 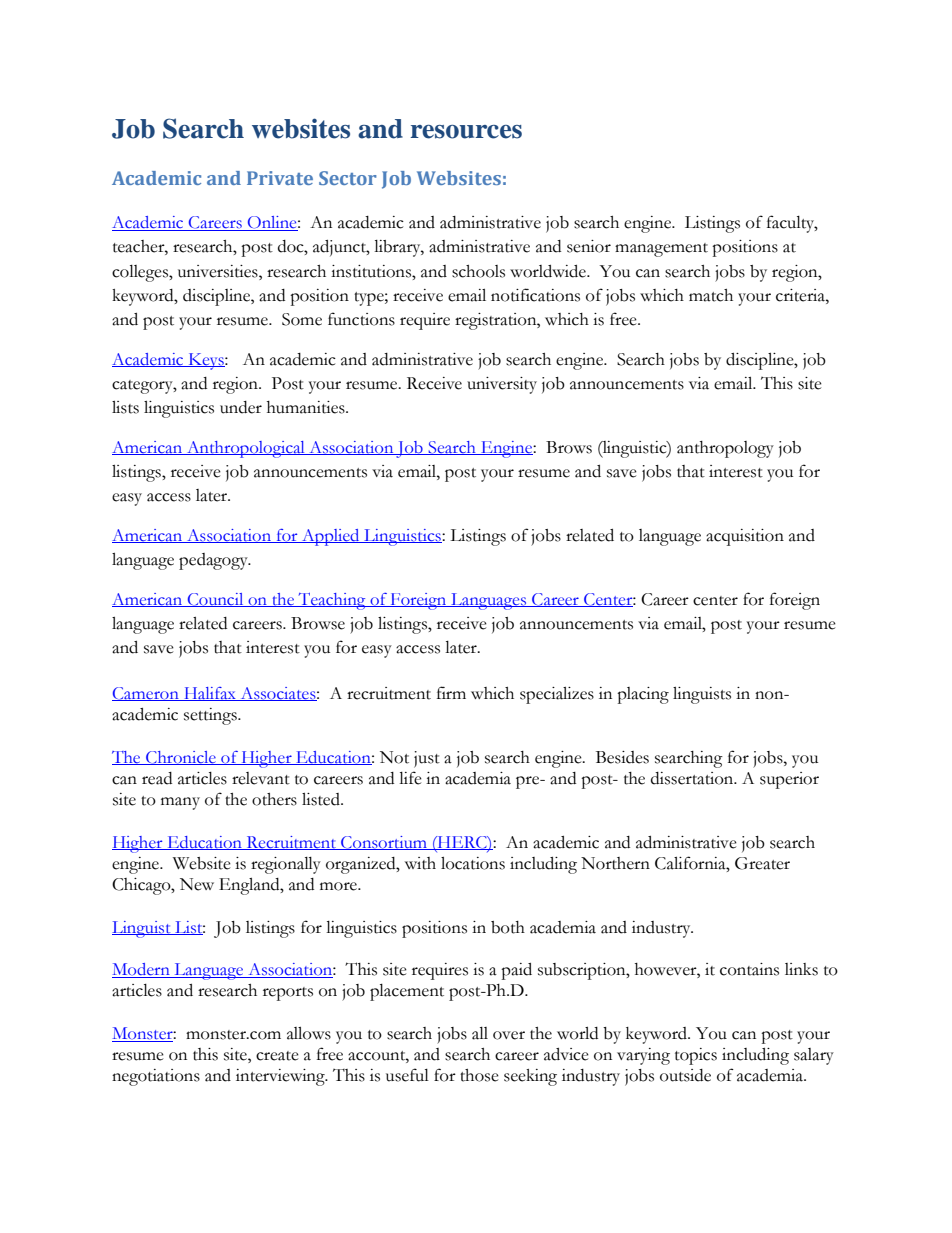 I want to click on Halifax, so click(x=210, y=694).
